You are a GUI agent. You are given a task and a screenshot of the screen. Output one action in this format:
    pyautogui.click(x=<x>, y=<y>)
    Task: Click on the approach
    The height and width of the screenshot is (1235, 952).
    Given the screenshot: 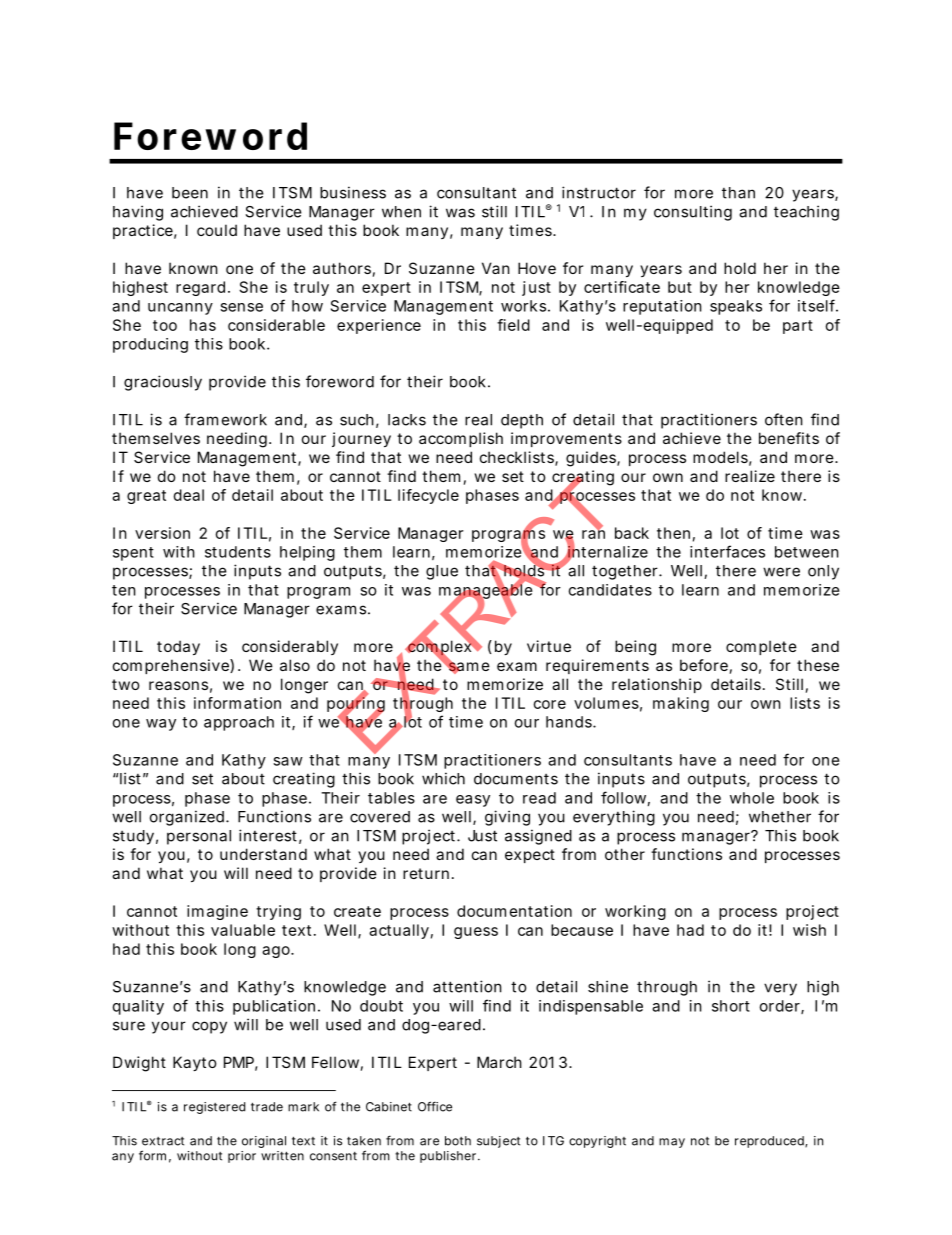 What is the action you would take?
    pyautogui.click(x=239, y=723)
